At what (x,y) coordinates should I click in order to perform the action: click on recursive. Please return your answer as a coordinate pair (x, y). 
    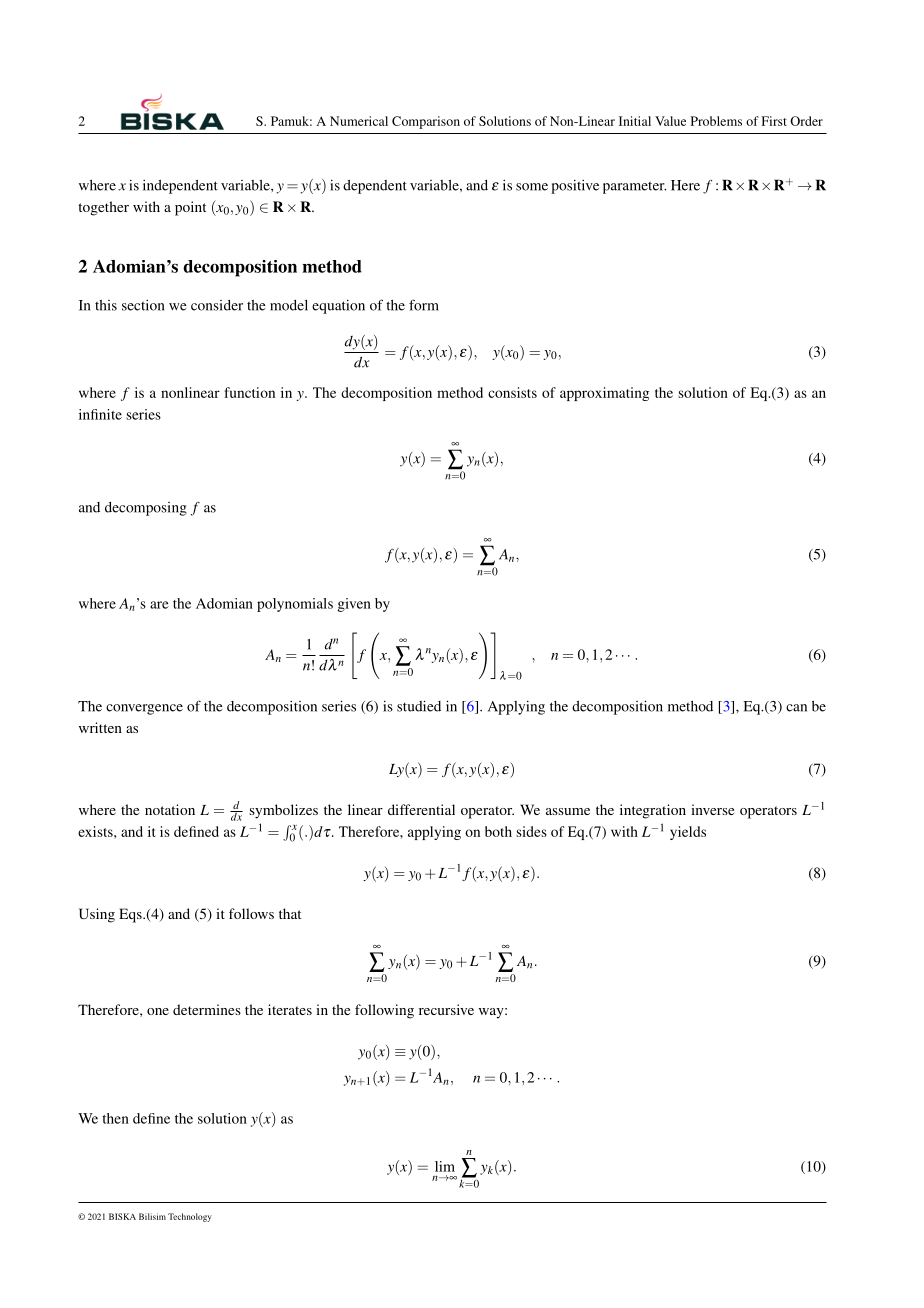
    Looking at the image, I should click on (446, 1009).
